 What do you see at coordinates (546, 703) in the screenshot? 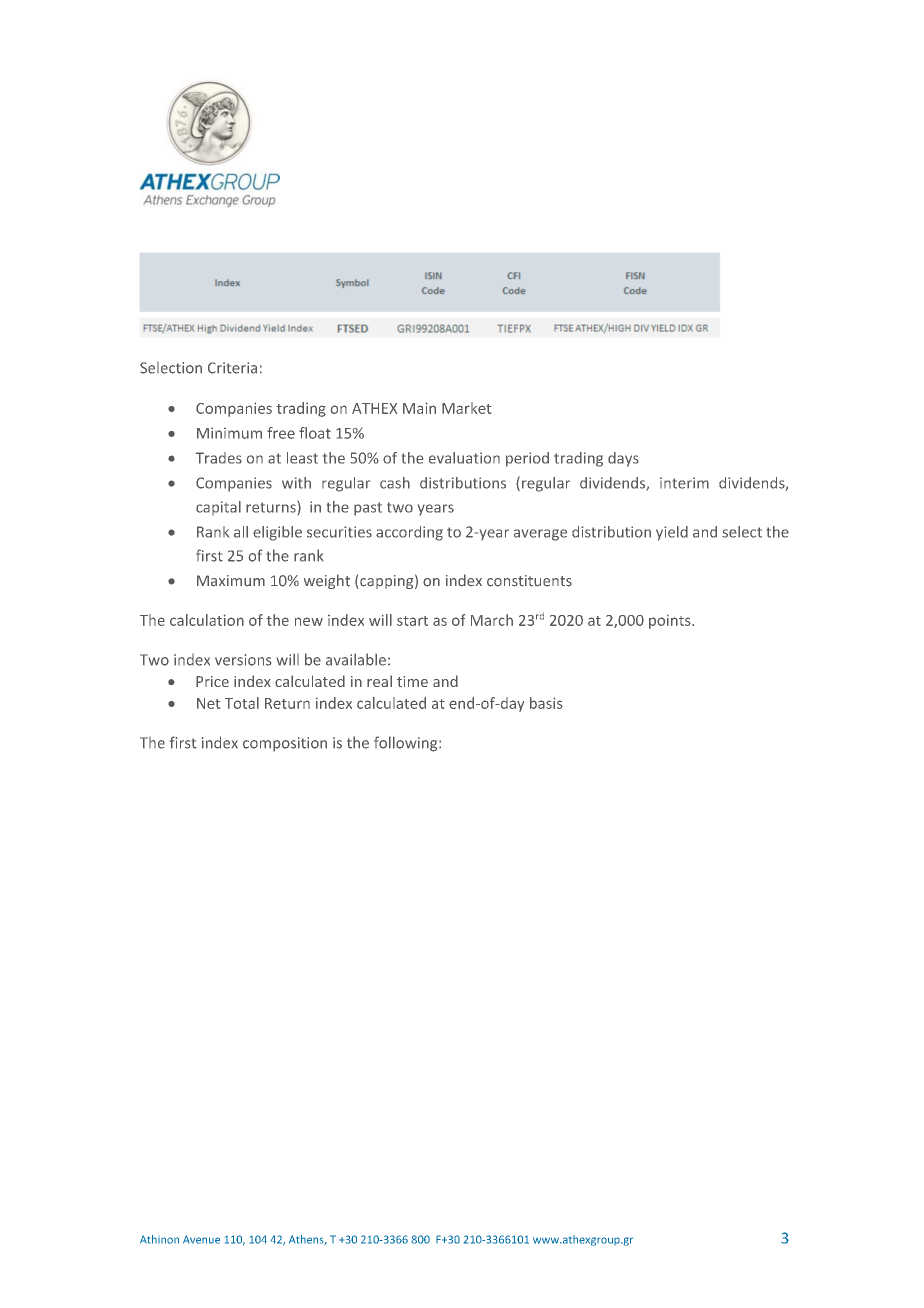
I see `basis` at bounding box center [546, 703].
